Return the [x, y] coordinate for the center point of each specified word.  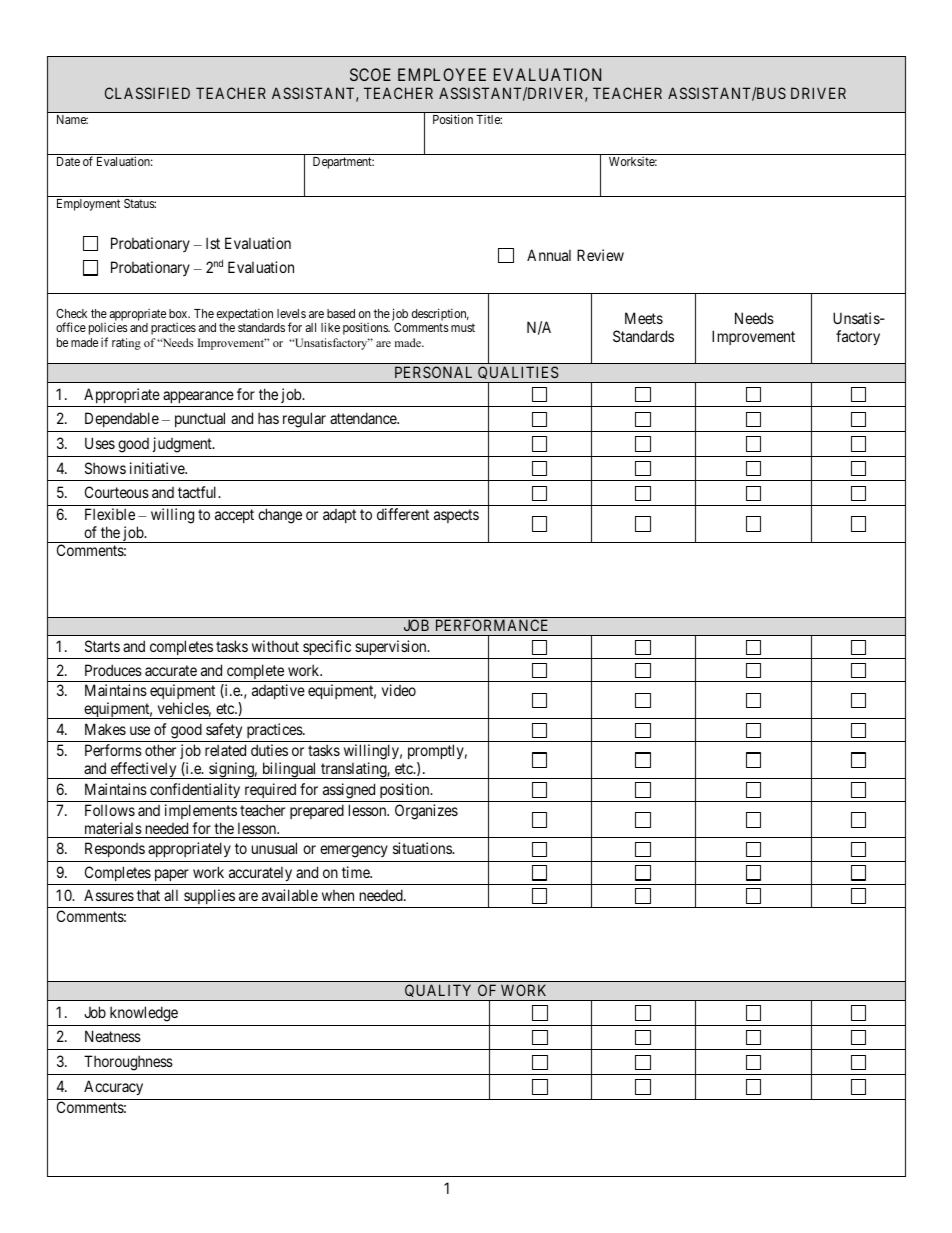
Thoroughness [128, 1063]
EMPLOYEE [442, 74]
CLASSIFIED [147, 93]
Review [600, 255]
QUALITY [439, 992]
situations [423, 848]
